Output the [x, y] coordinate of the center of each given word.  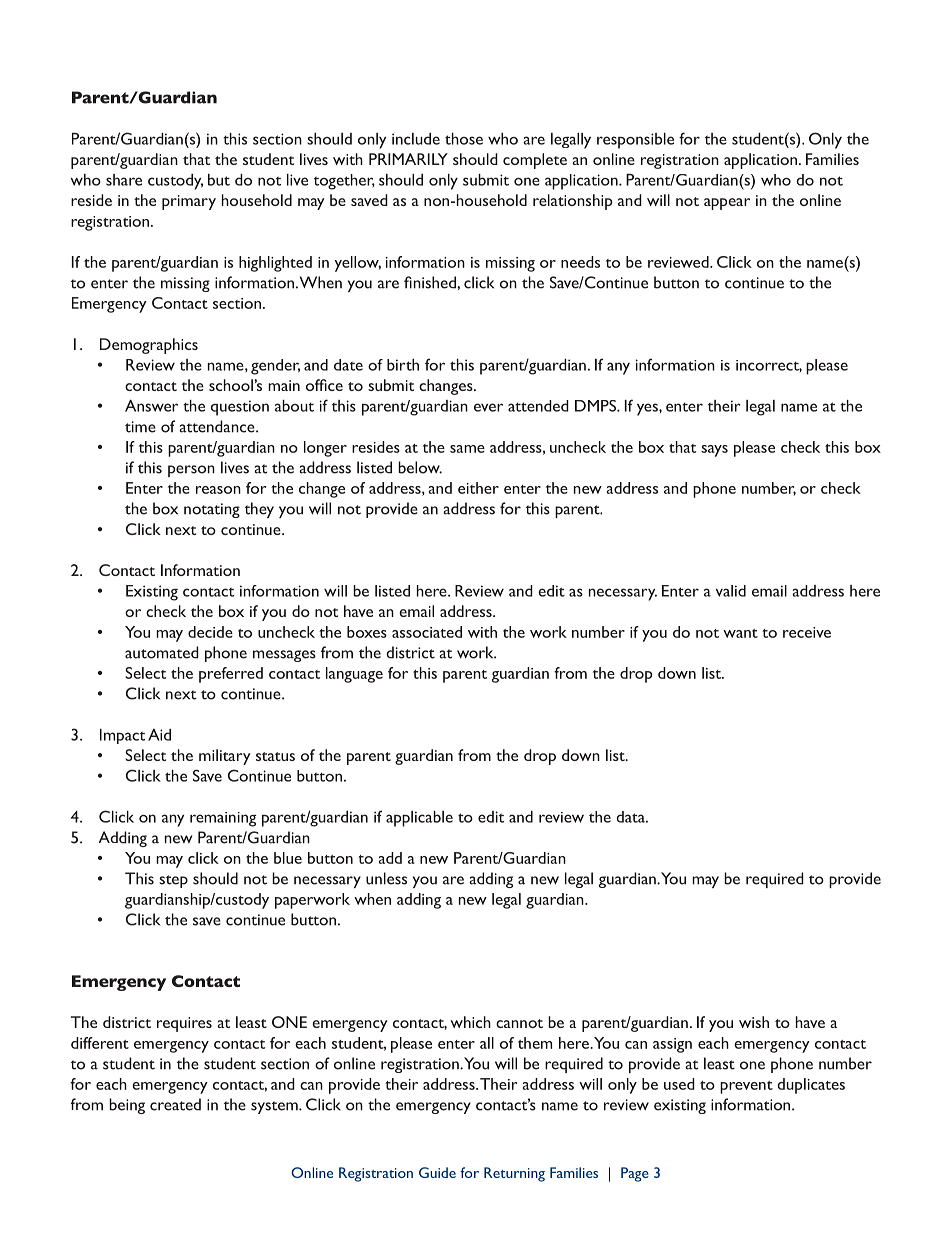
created [175, 1104]
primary [189, 202]
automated [162, 652]
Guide [437, 1172]
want [740, 633]
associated [427, 632]
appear [727, 204]
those [464, 139]
